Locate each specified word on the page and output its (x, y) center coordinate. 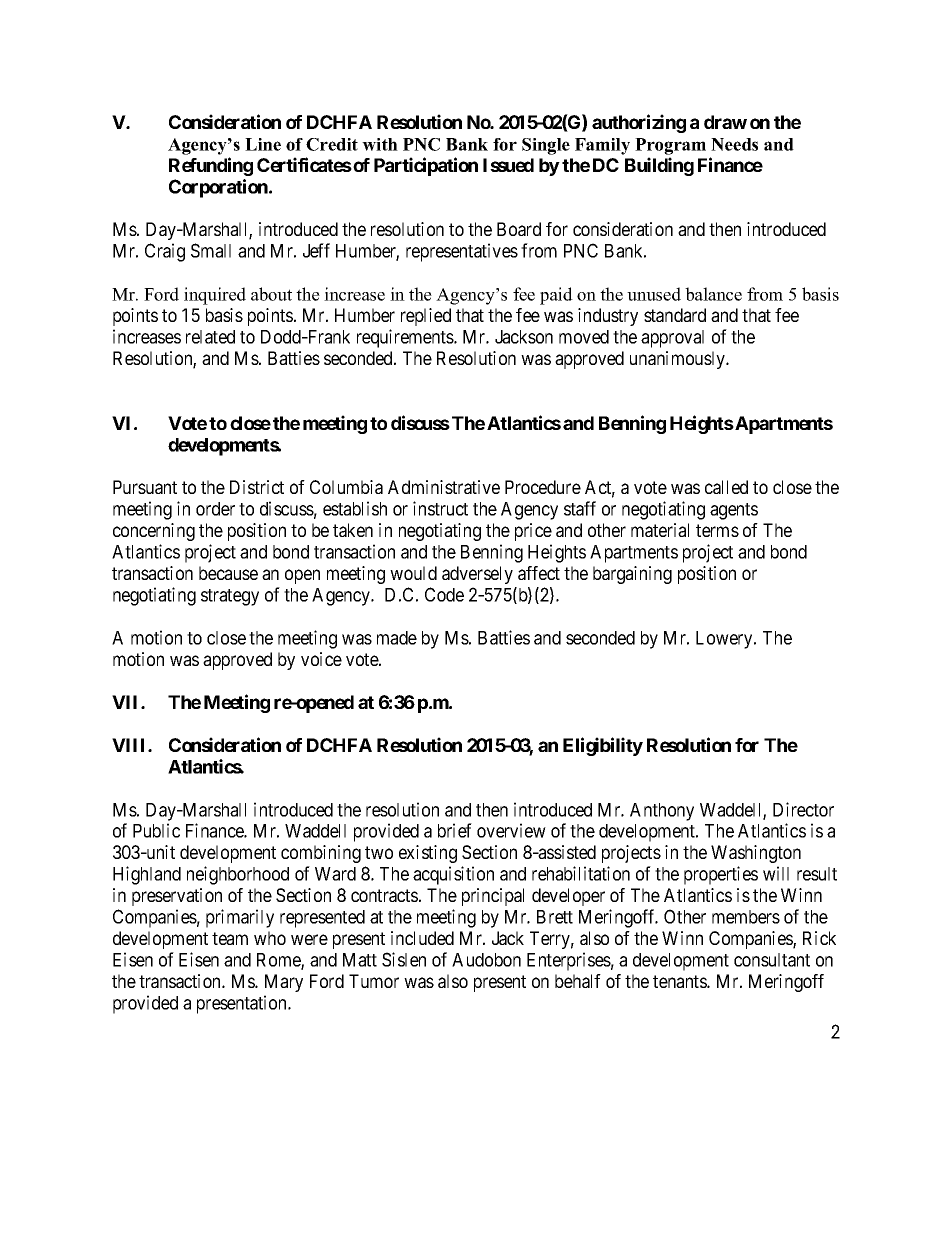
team (230, 938)
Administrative (444, 487)
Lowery (725, 640)
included (422, 938)
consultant (772, 960)
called (726, 487)
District (257, 487)
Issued (508, 165)
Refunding (211, 166)
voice (321, 659)
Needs (734, 144)
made (397, 638)
